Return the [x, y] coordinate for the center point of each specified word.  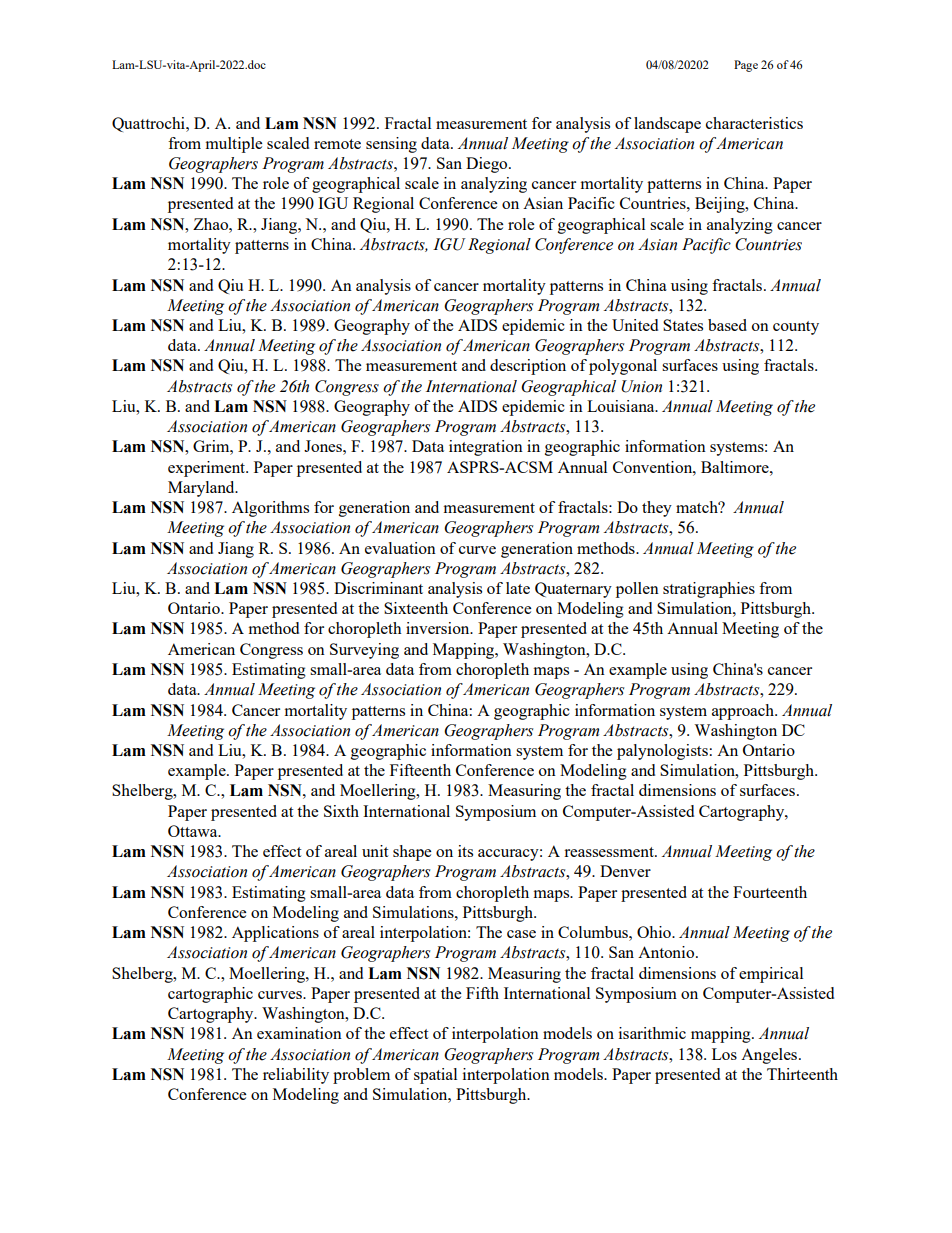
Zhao [211, 224]
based [727, 325]
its [465, 851]
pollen [637, 590]
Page [746, 66]
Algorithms [270, 509]
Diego [488, 165]
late [518, 588]
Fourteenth [770, 892]
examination [299, 1033]
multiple [234, 145]
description [528, 367]
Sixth [341, 811]
